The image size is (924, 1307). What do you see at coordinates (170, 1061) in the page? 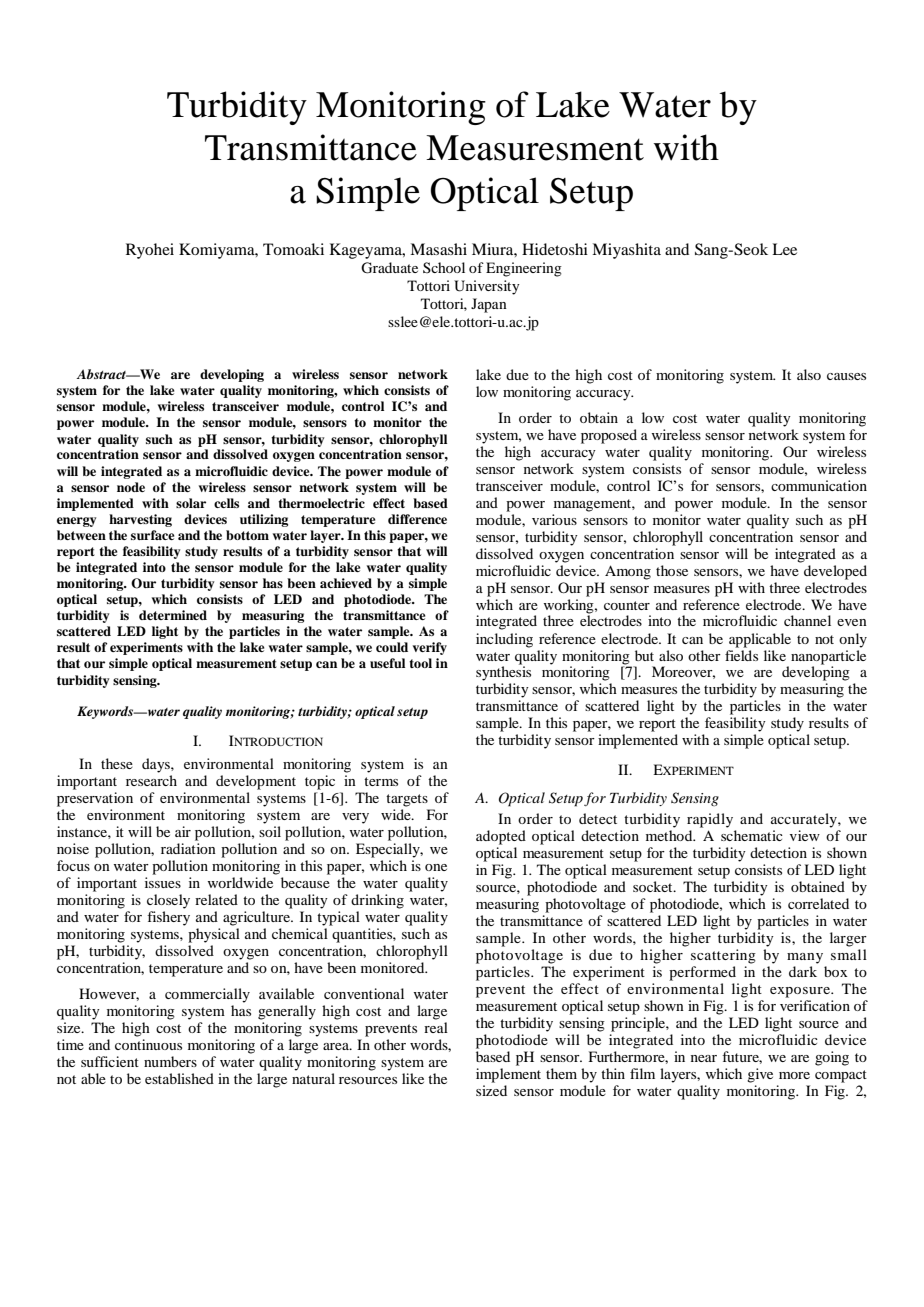
I see `numbers` at bounding box center [170, 1061].
